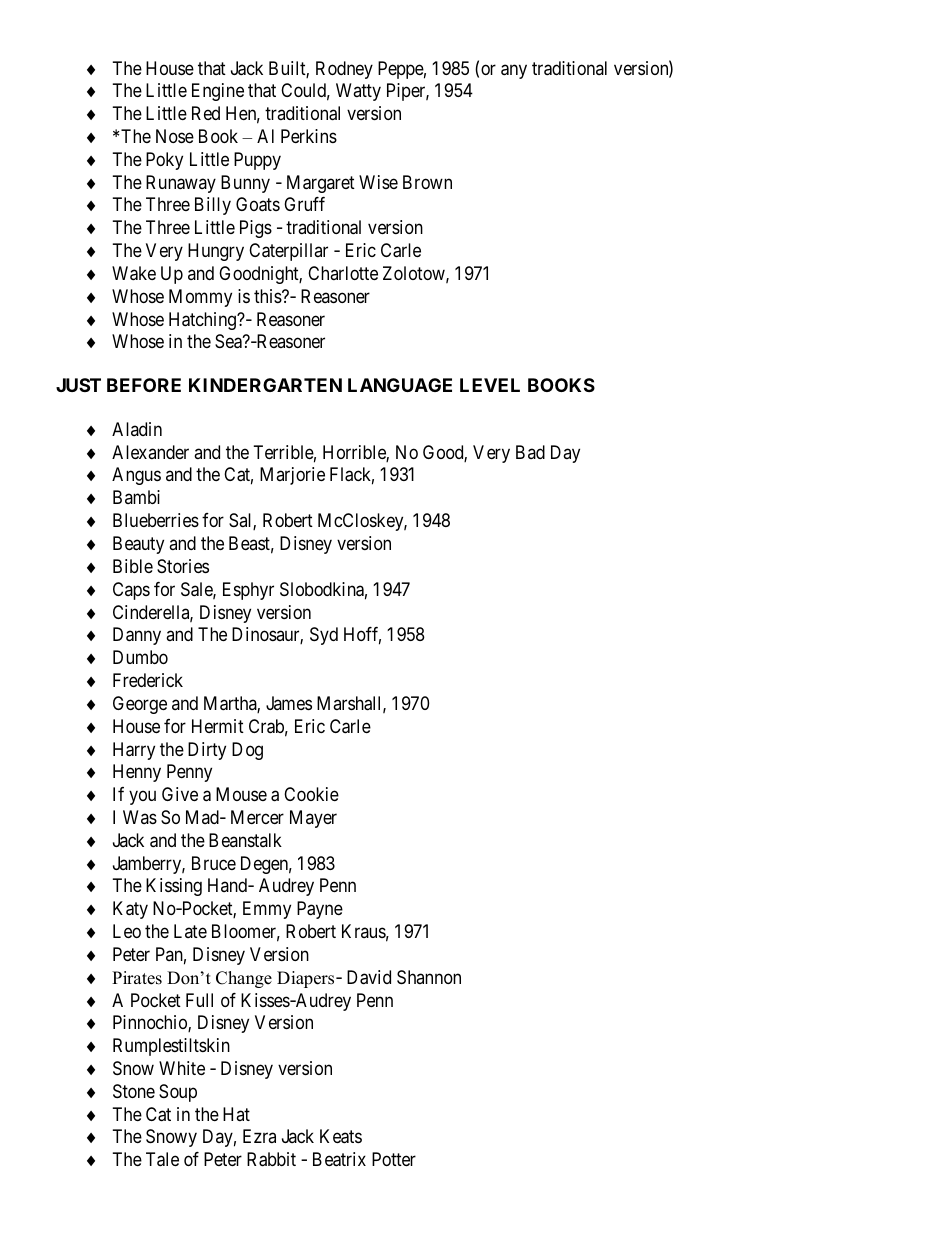  Describe the element at coordinates (362, 635) in the page. I see `Hoff` at that location.
